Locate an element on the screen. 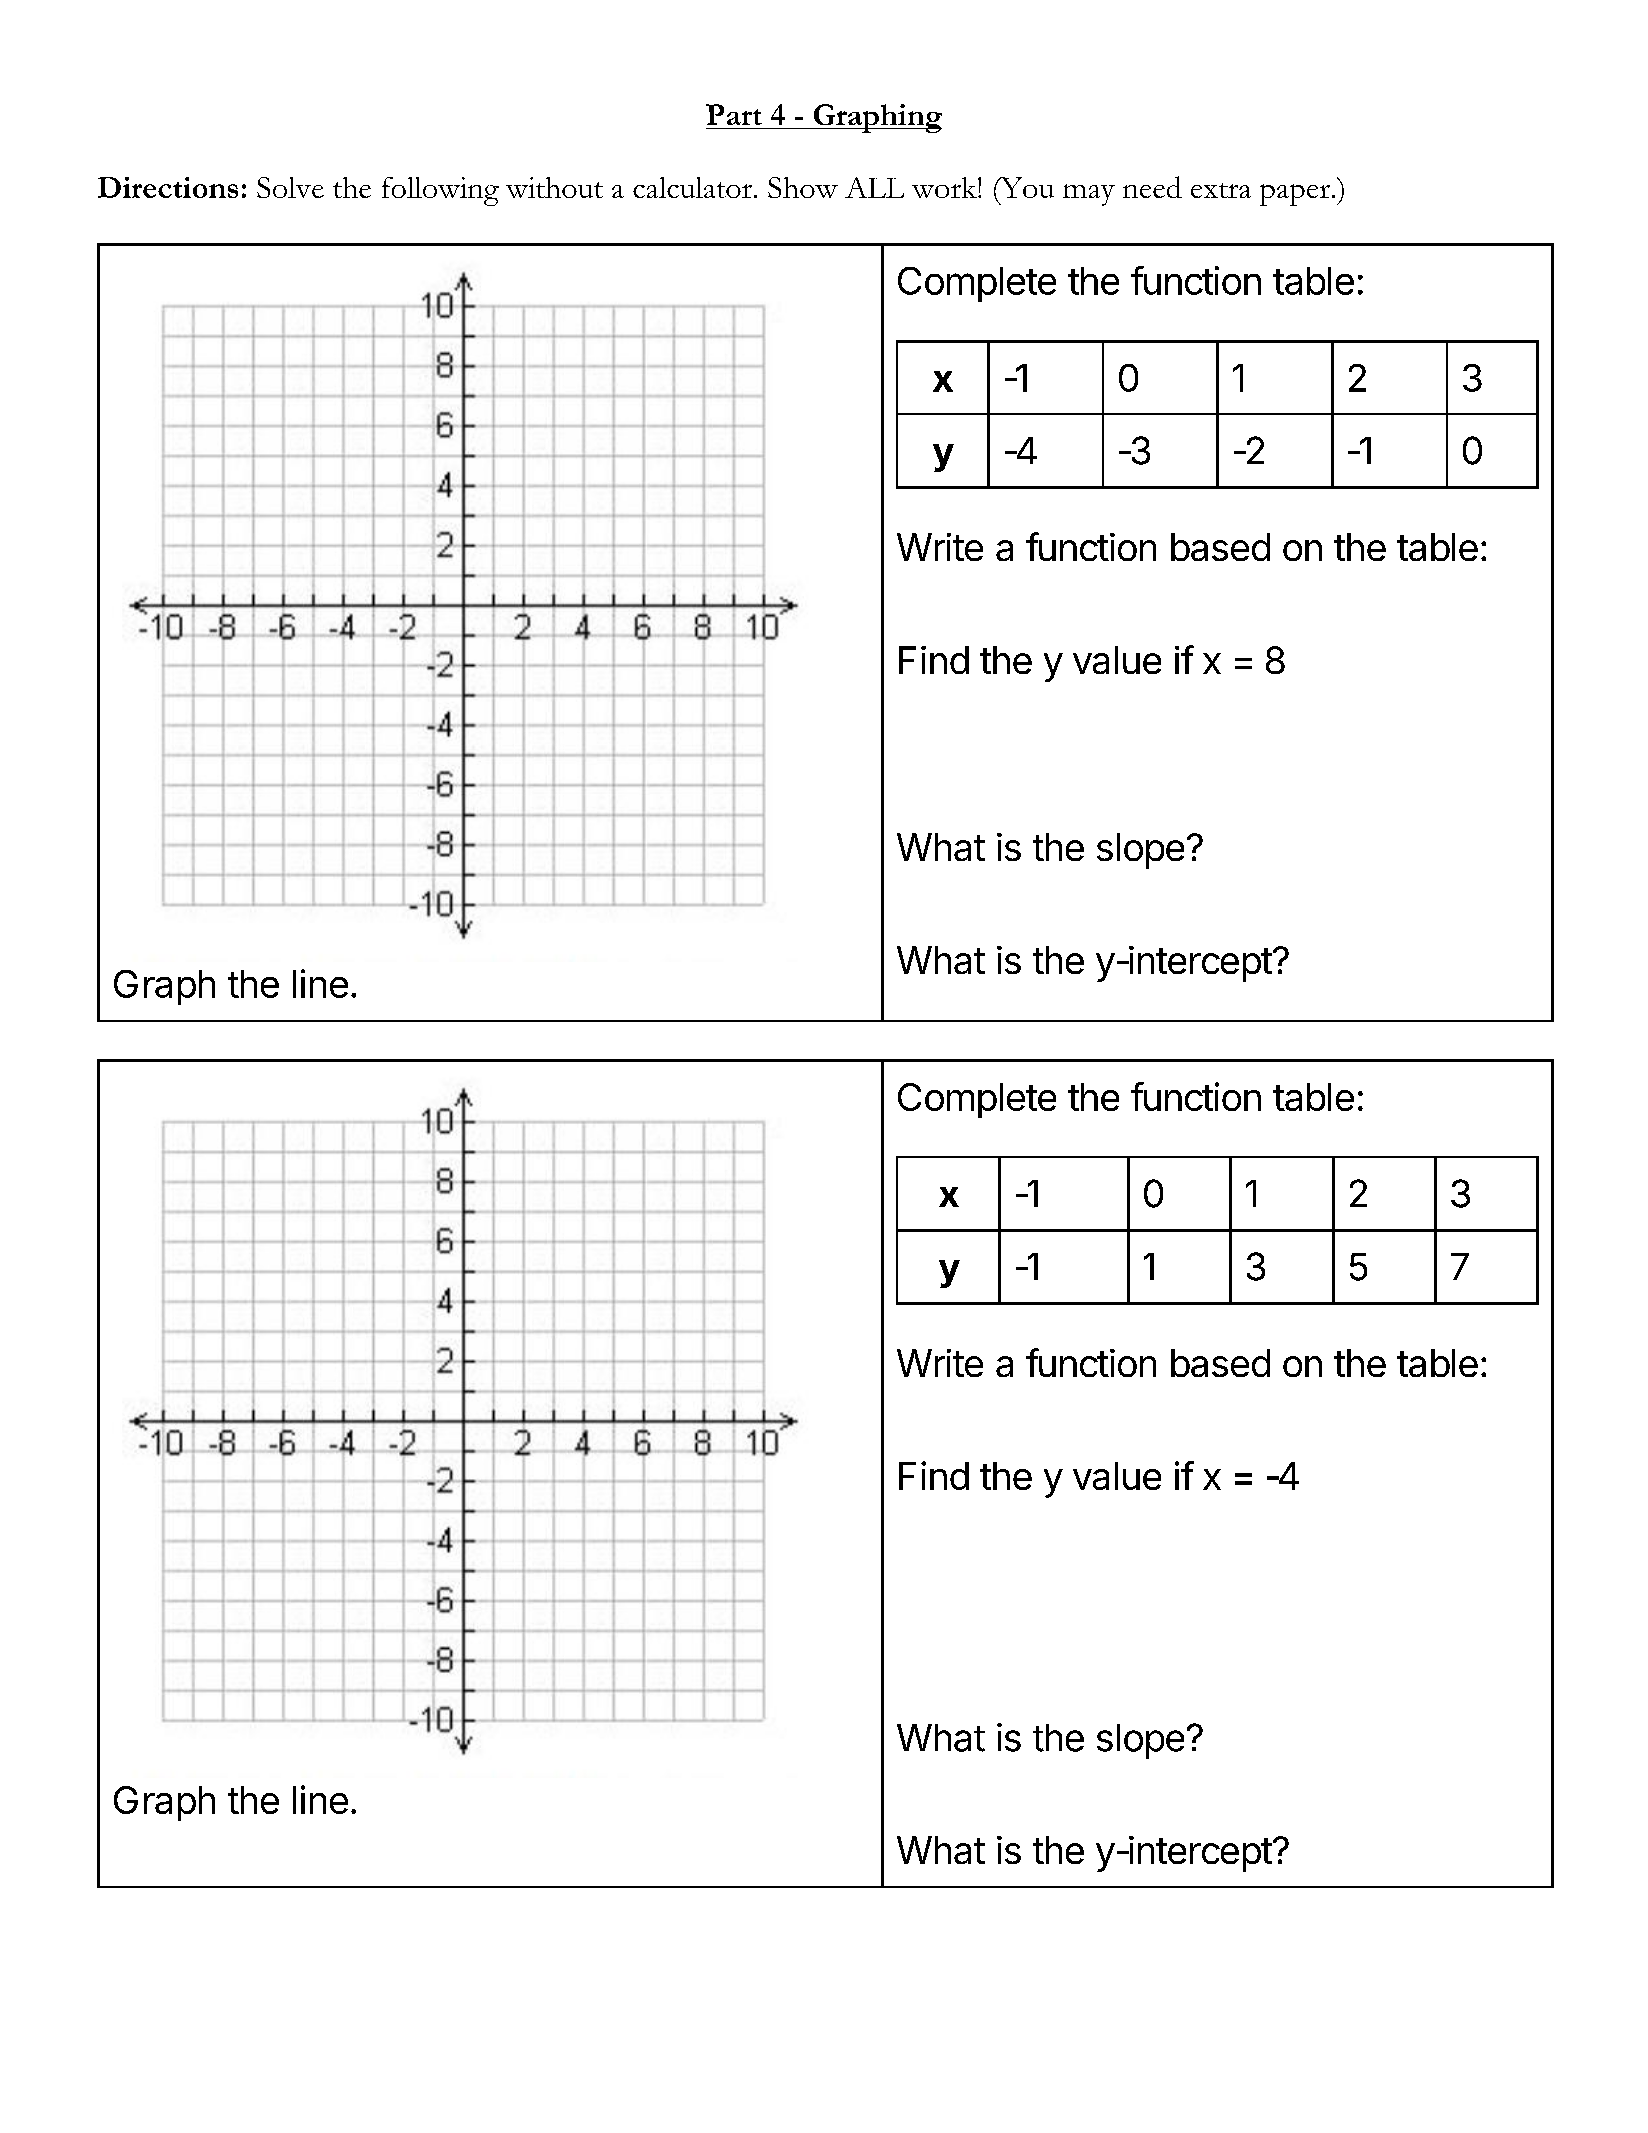 The image size is (1648, 2133). Show is located at coordinates (803, 187).
